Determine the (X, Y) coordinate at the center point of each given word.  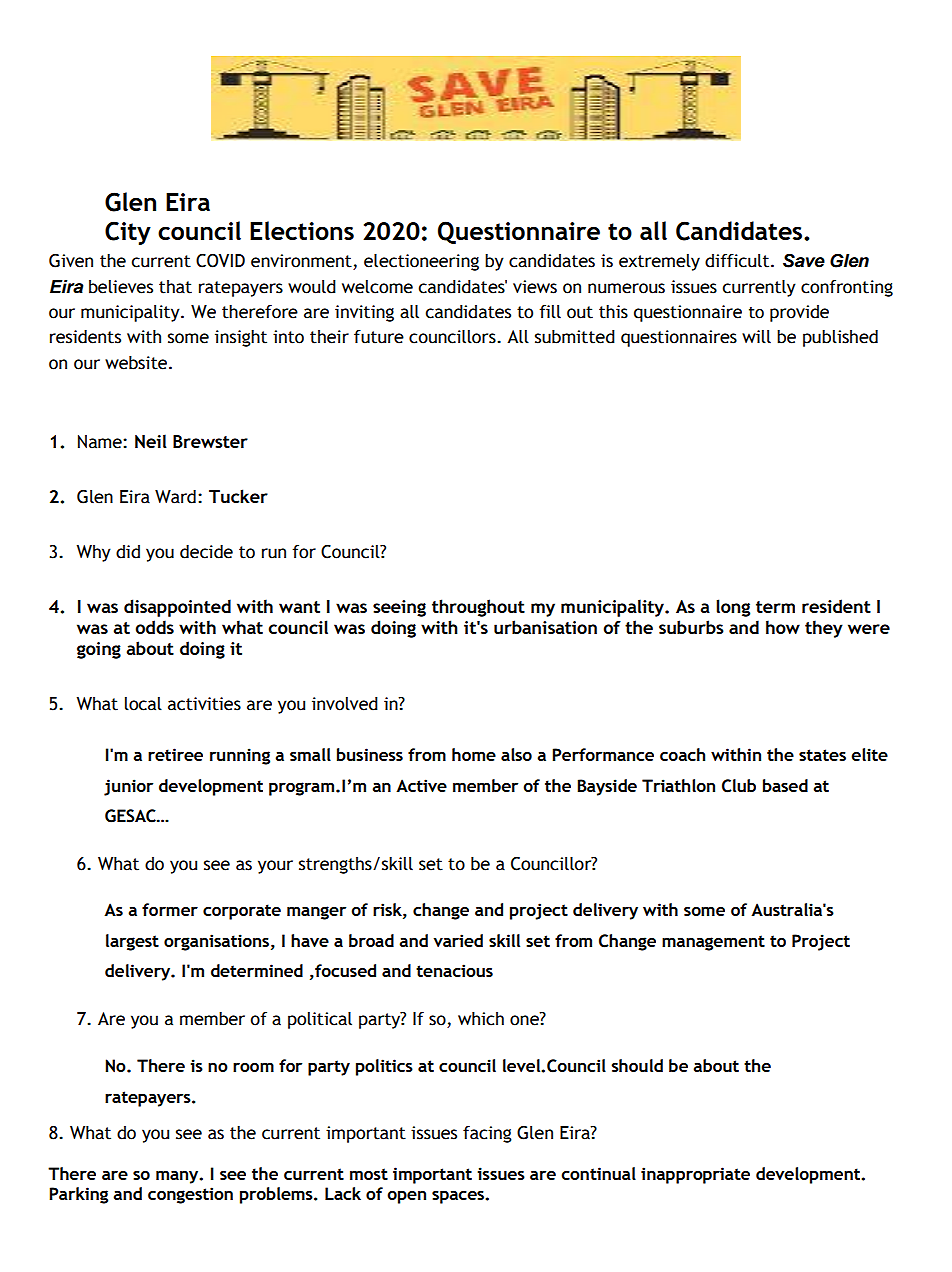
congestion (190, 1195)
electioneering (421, 262)
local (143, 704)
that (175, 287)
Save (804, 260)
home (474, 754)
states (822, 755)
